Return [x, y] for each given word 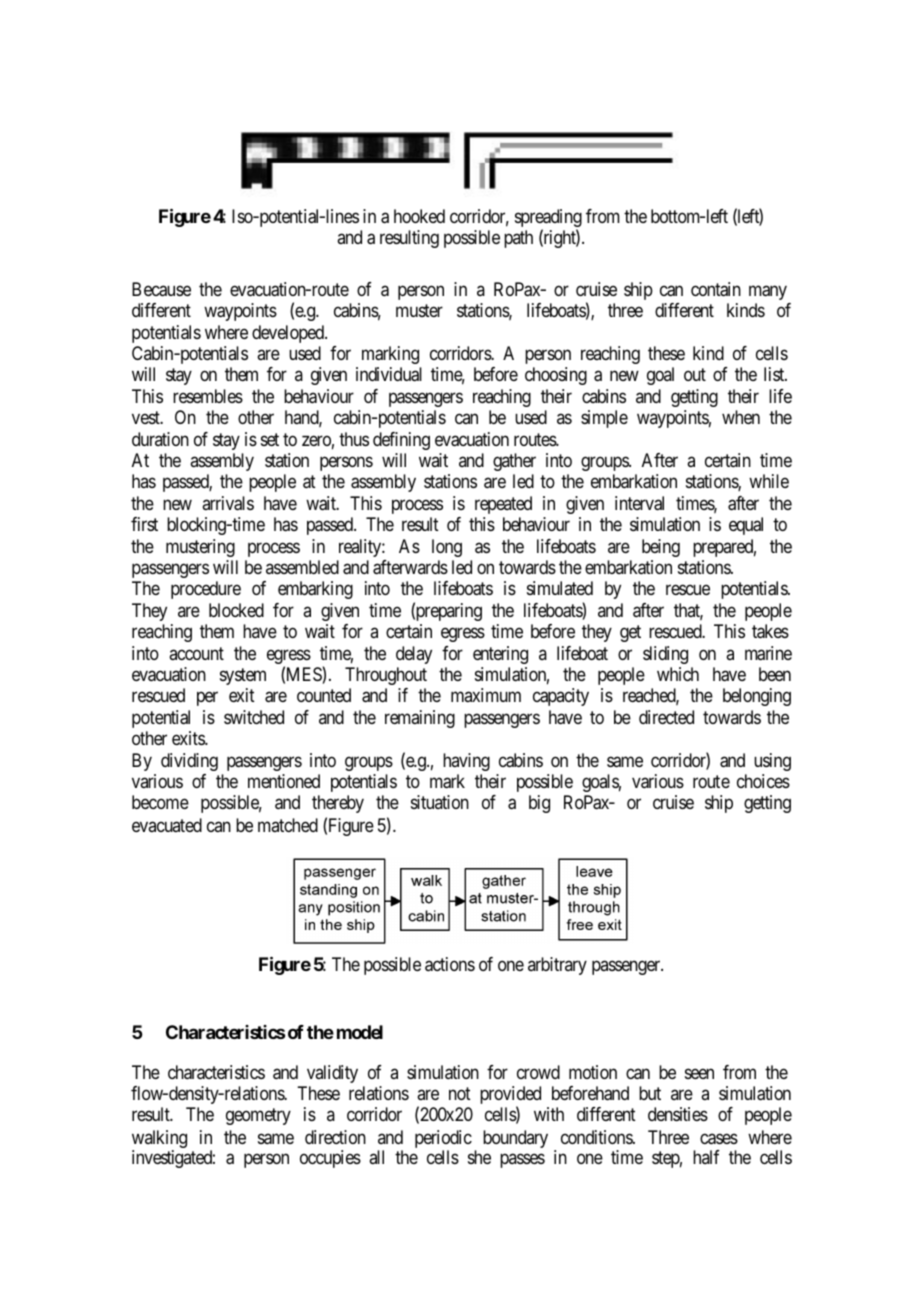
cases [719, 1139]
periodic [443, 1140]
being [661, 548]
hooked [419, 216]
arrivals [228, 503]
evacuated [167, 825]
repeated [503, 505]
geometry [258, 1117]
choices [763, 781]
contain [716, 289]
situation [440, 802]
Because [161, 289]
